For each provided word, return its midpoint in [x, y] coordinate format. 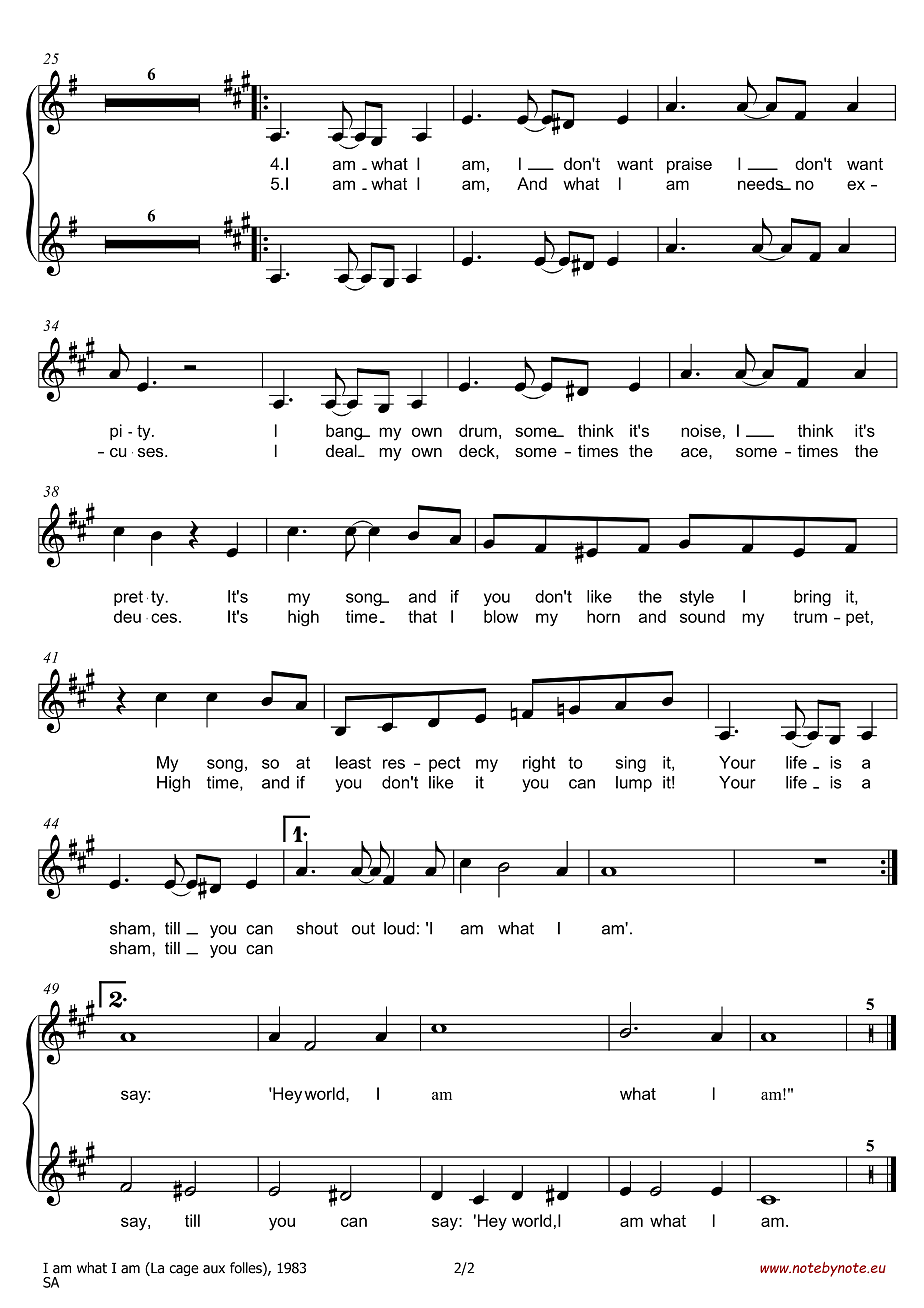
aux [214, 1269]
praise [689, 165]
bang [345, 432]
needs [761, 183]
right [539, 764]
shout [317, 928]
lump [634, 784]
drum [478, 430]
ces [164, 618]
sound [702, 616]
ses [152, 452]
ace [695, 452]
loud [399, 928]
